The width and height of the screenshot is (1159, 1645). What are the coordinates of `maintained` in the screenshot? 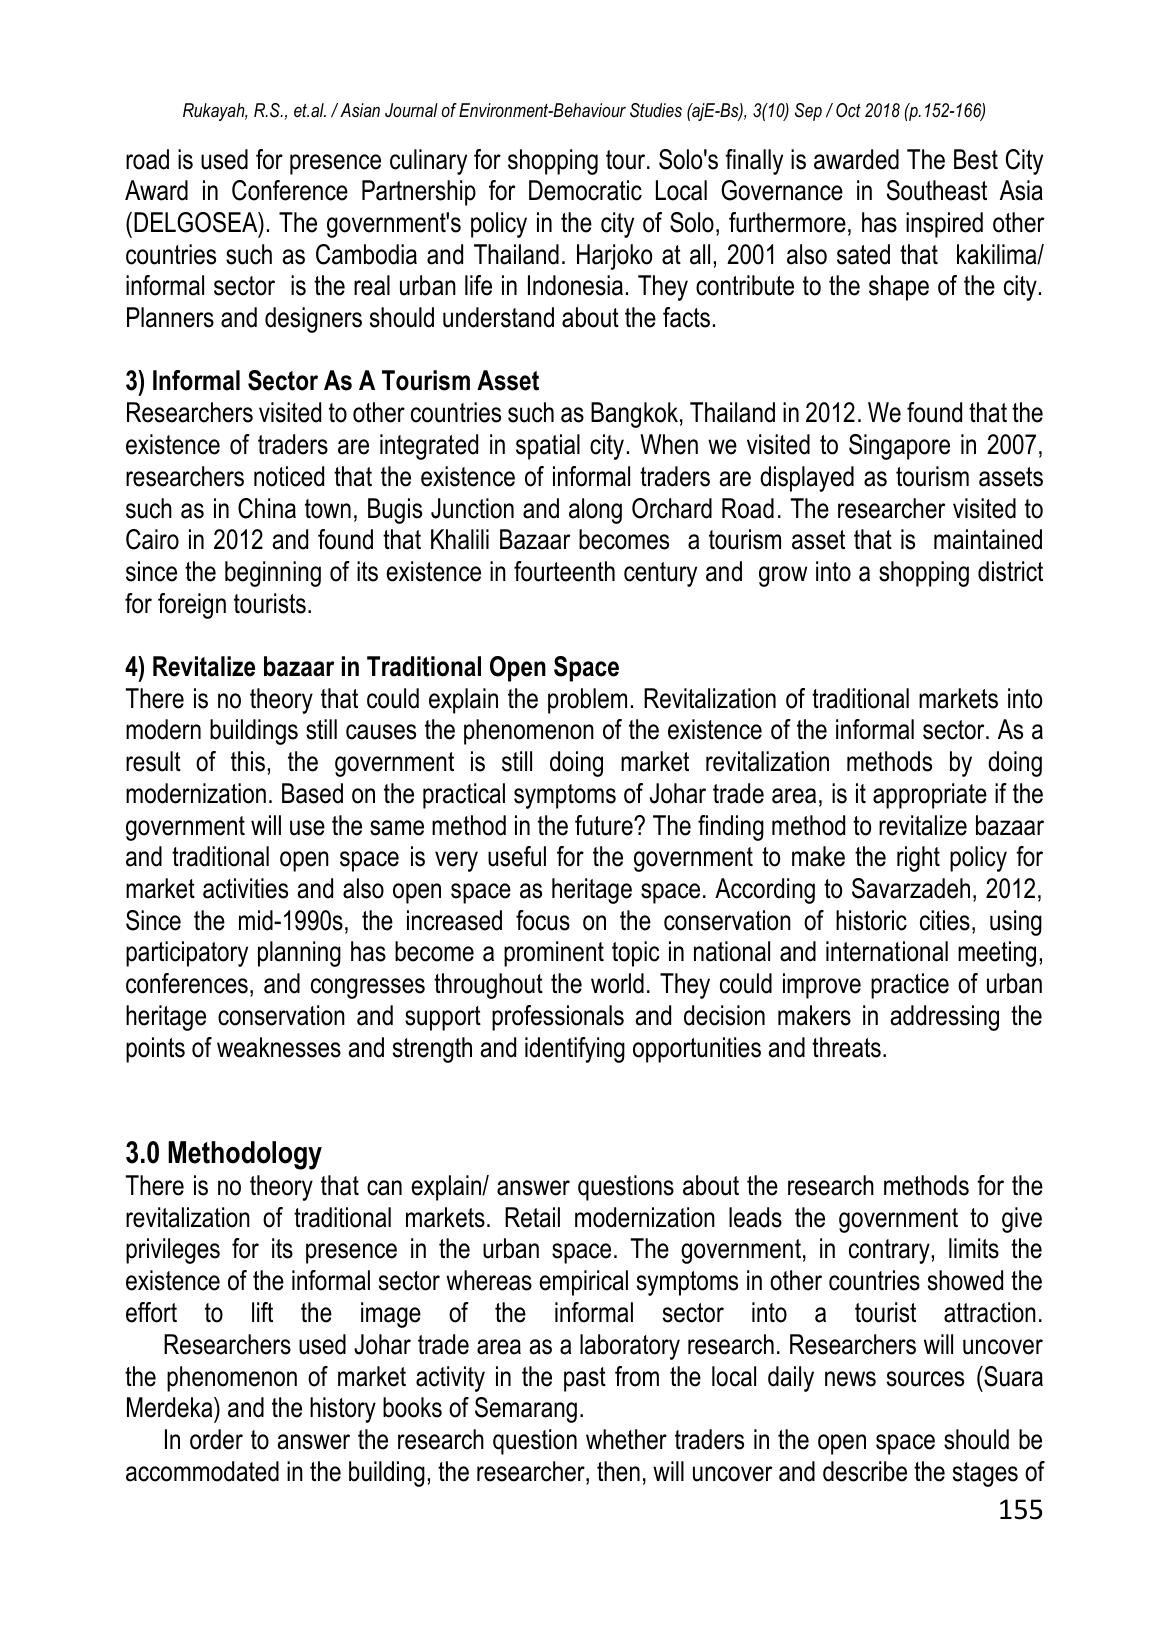 It's located at (988, 539).
